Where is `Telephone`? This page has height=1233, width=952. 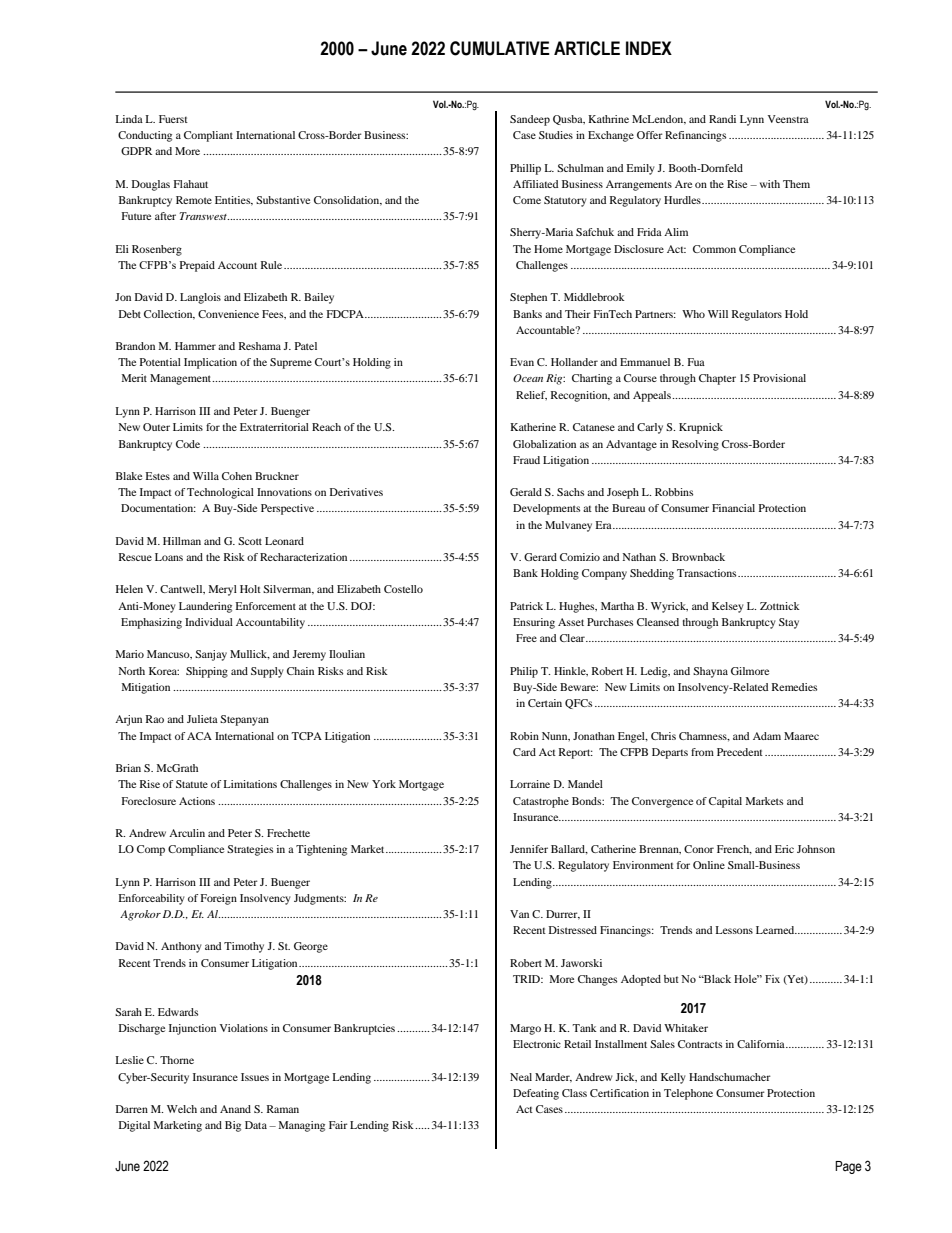 Telephone is located at coordinates (688, 1094).
